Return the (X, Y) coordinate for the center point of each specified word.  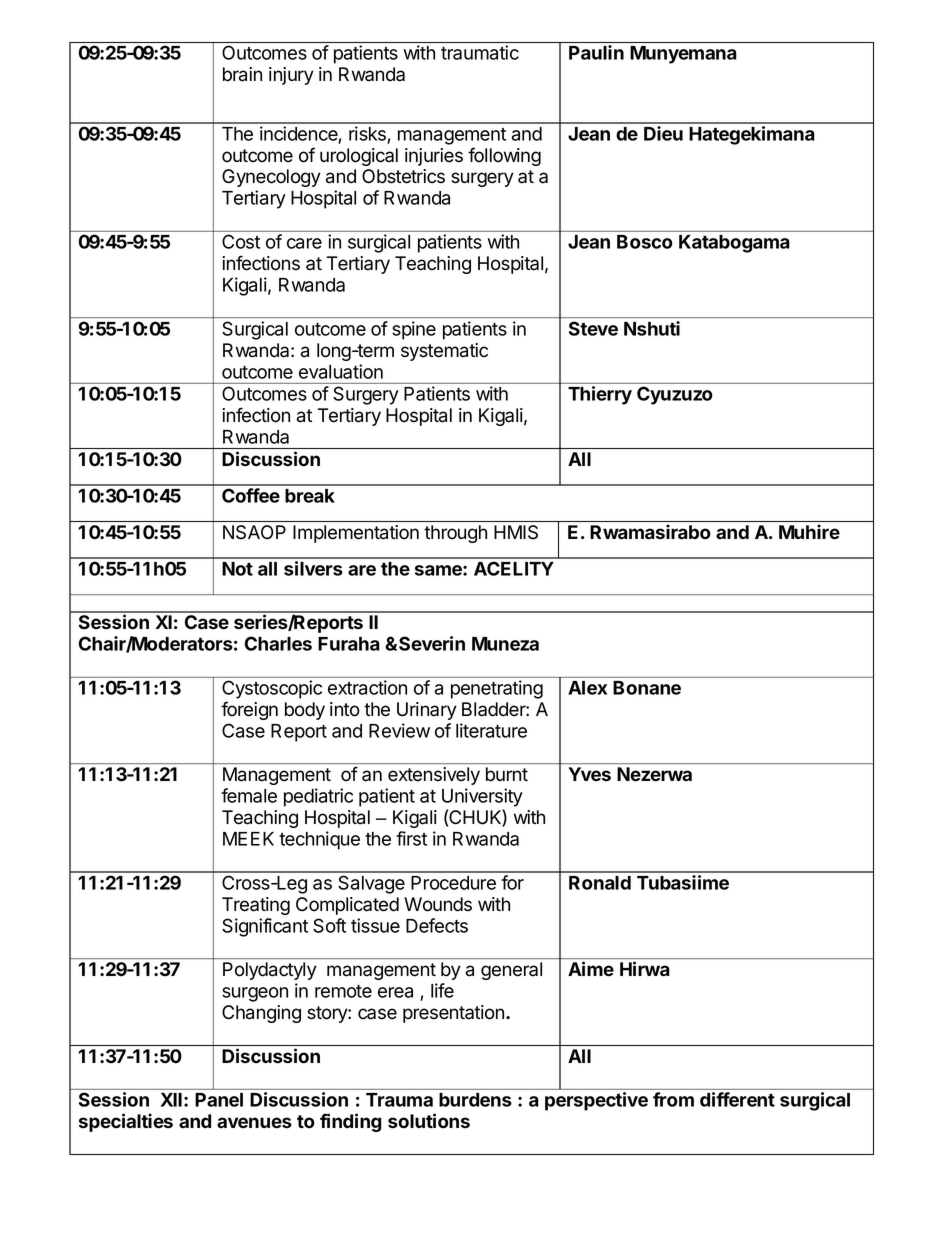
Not (237, 569)
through (455, 534)
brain (242, 74)
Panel (219, 1100)
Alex (587, 688)
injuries (434, 157)
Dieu (663, 133)
